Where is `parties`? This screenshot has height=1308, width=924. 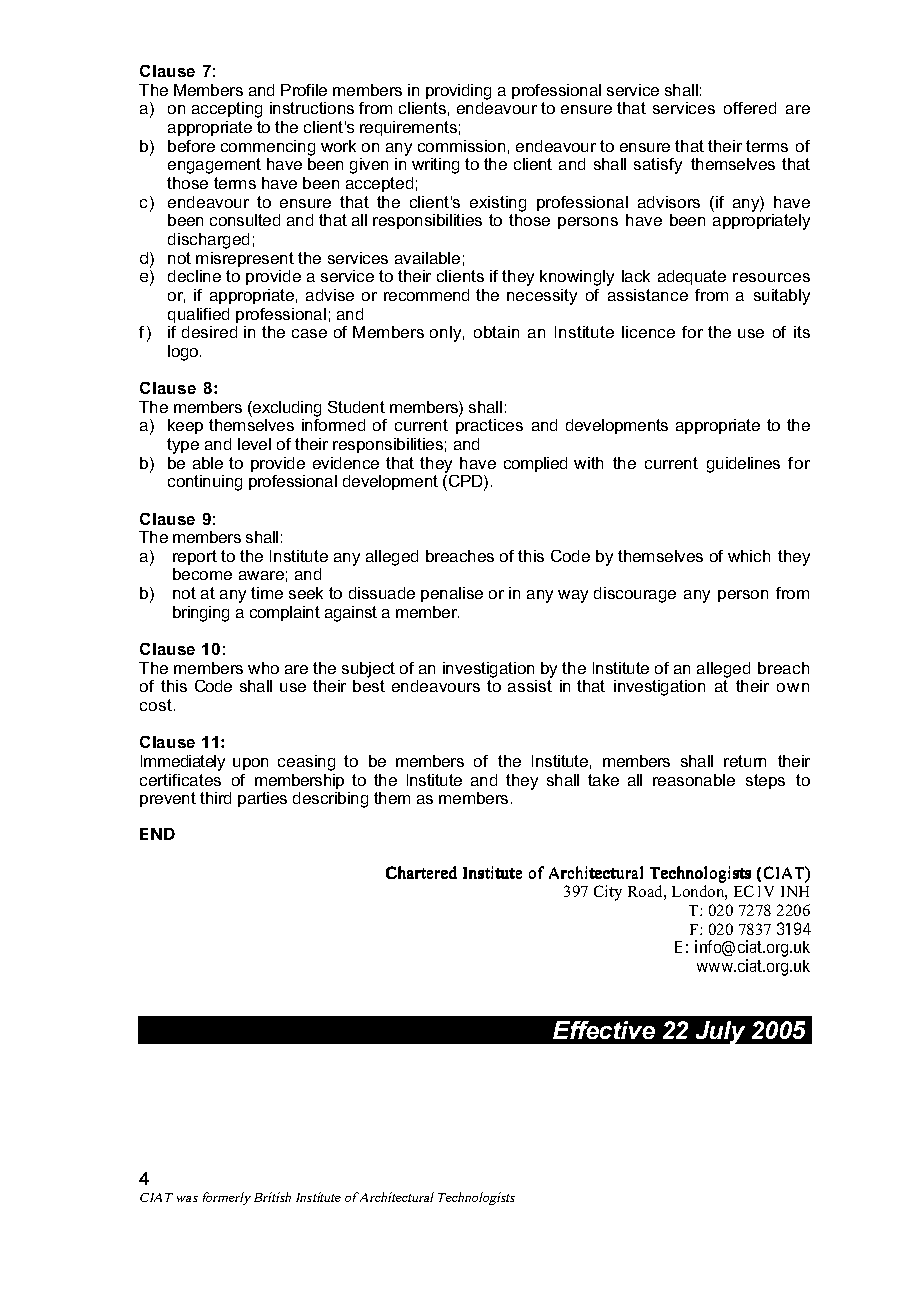
parties is located at coordinates (262, 799).
